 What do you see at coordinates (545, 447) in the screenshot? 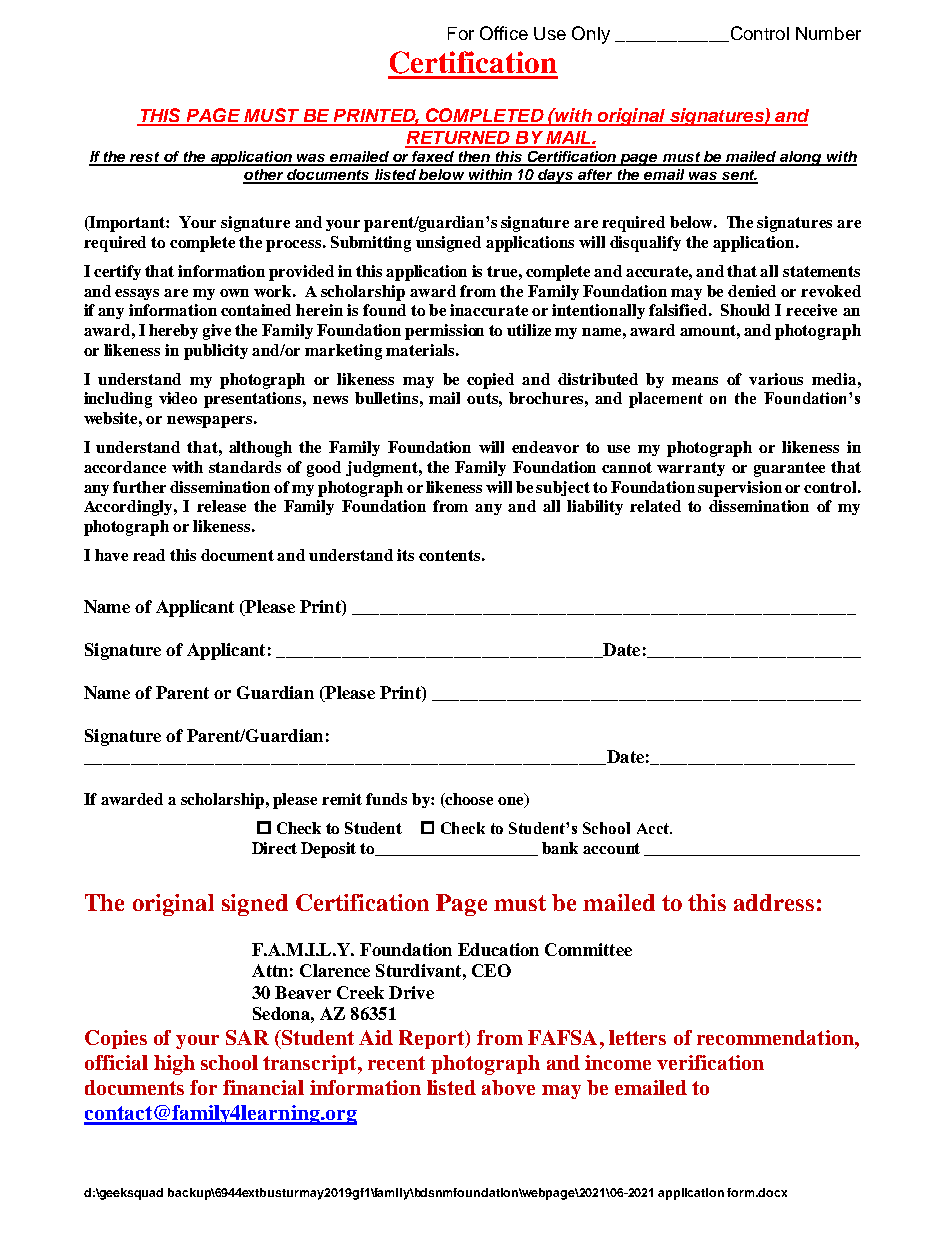
I see `endeavor` at bounding box center [545, 447].
